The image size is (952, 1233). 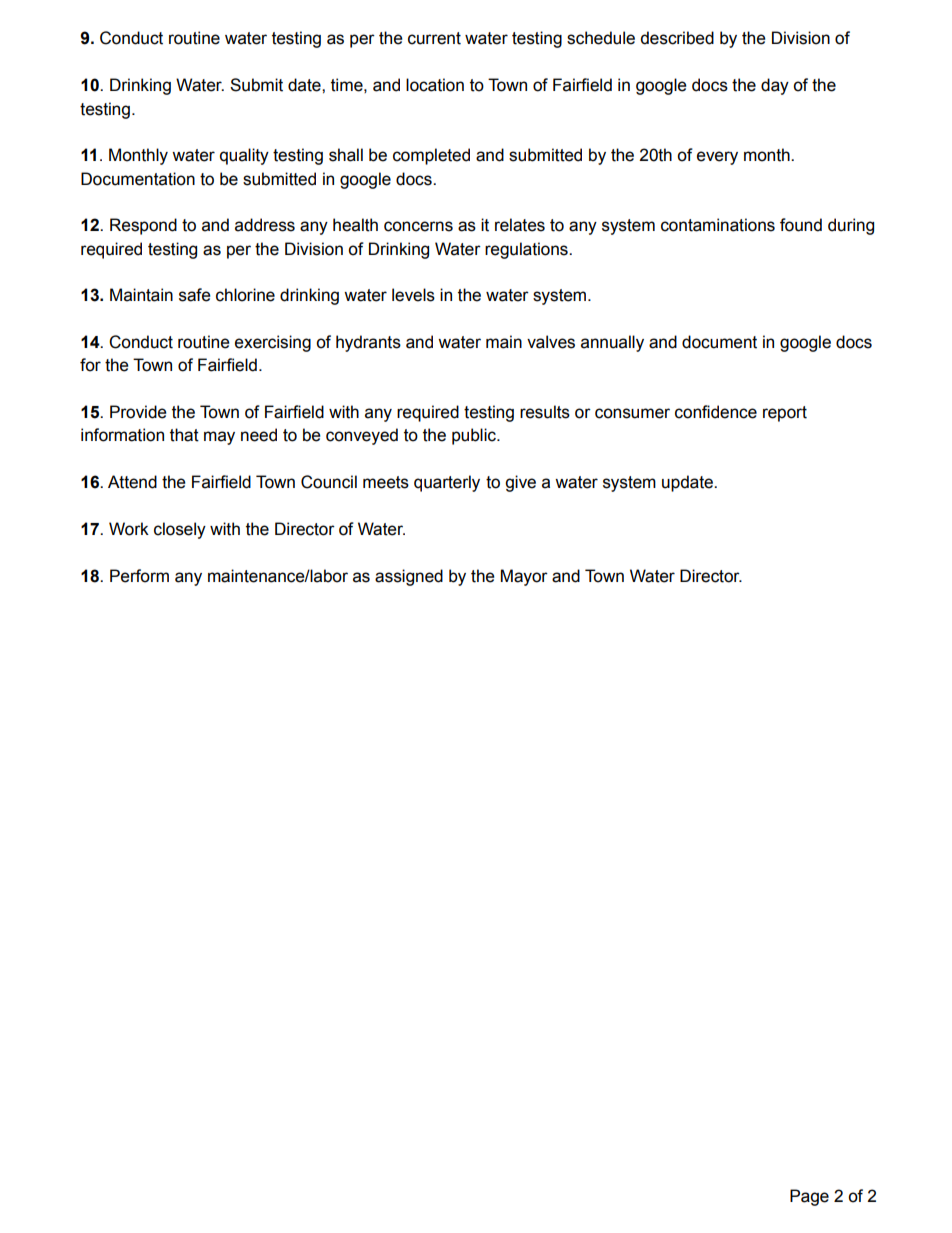 I want to click on report, so click(x=785, y=414).
